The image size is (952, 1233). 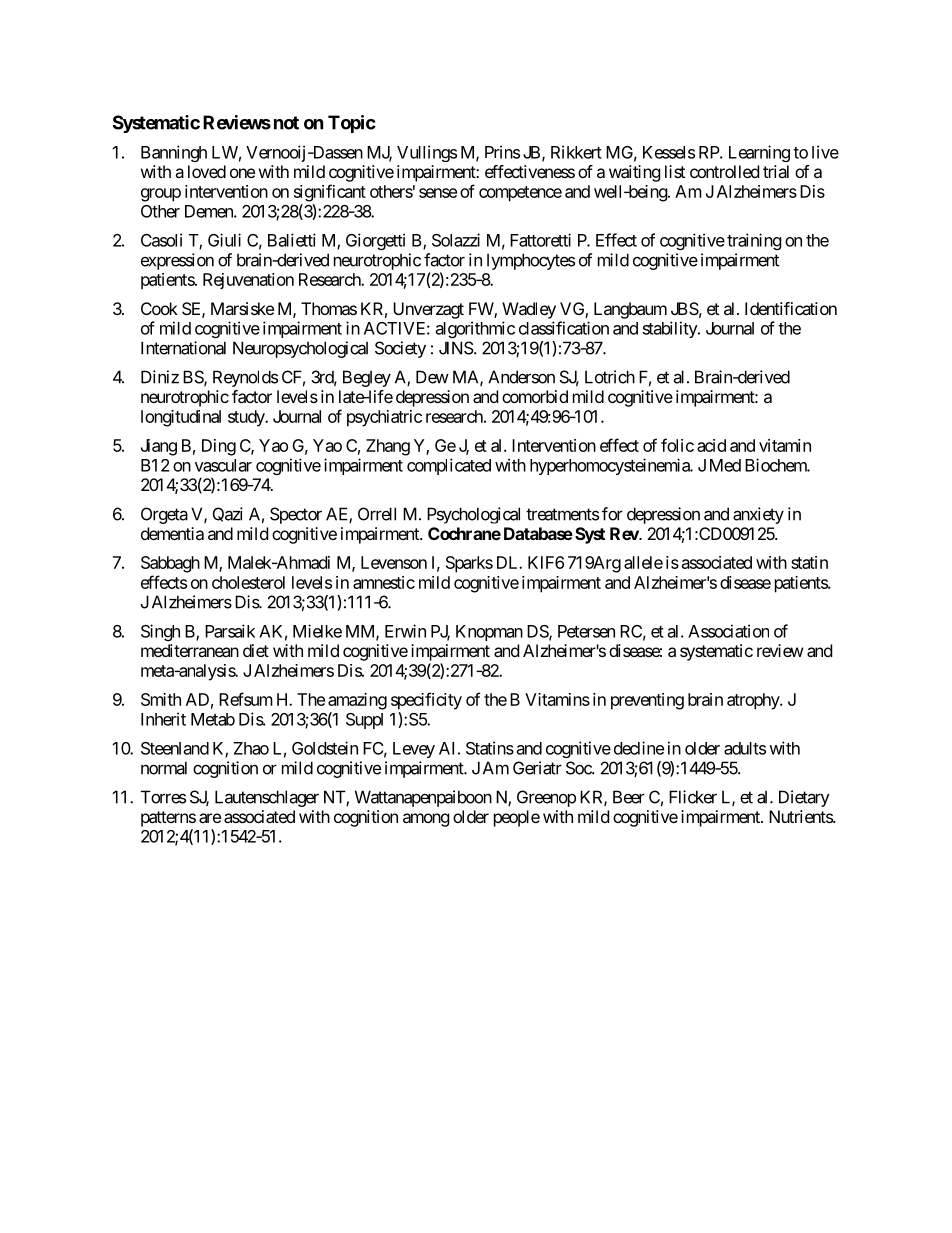 I want to click on atrophy, so click(x=754, y=701).
